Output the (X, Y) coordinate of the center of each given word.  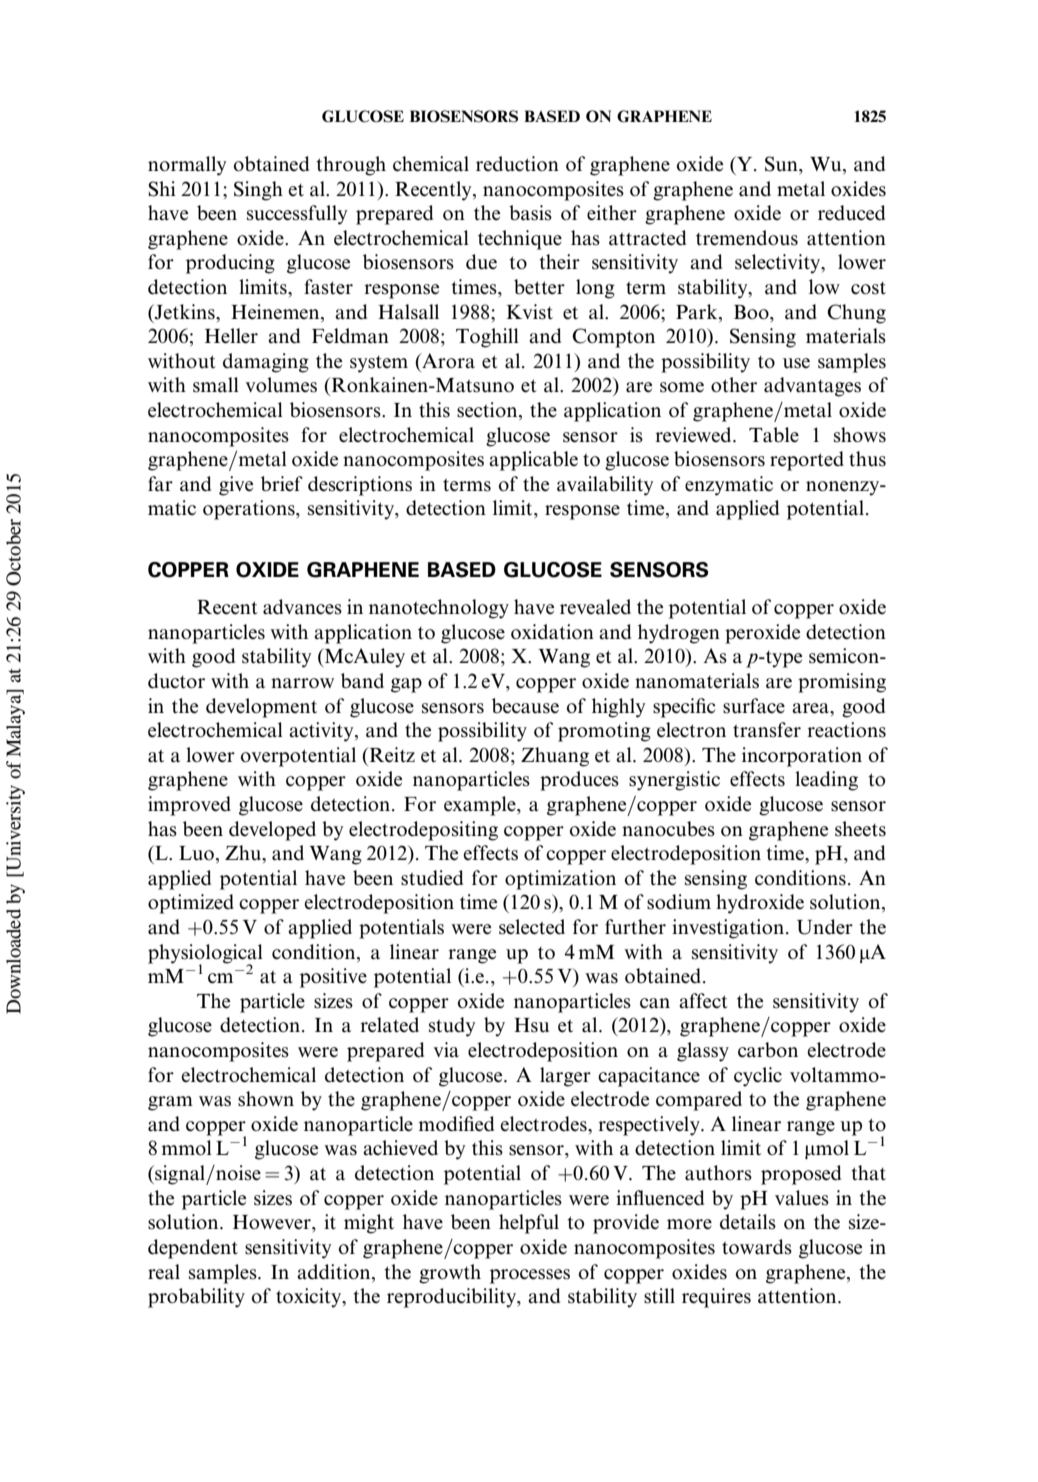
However (273, 1222)
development (261, 708)
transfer (767, 730)
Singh (258, 191)
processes (530, 1276)
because (525, 706)
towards (757, 1247)
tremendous (747, 238)
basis (530, 213)
